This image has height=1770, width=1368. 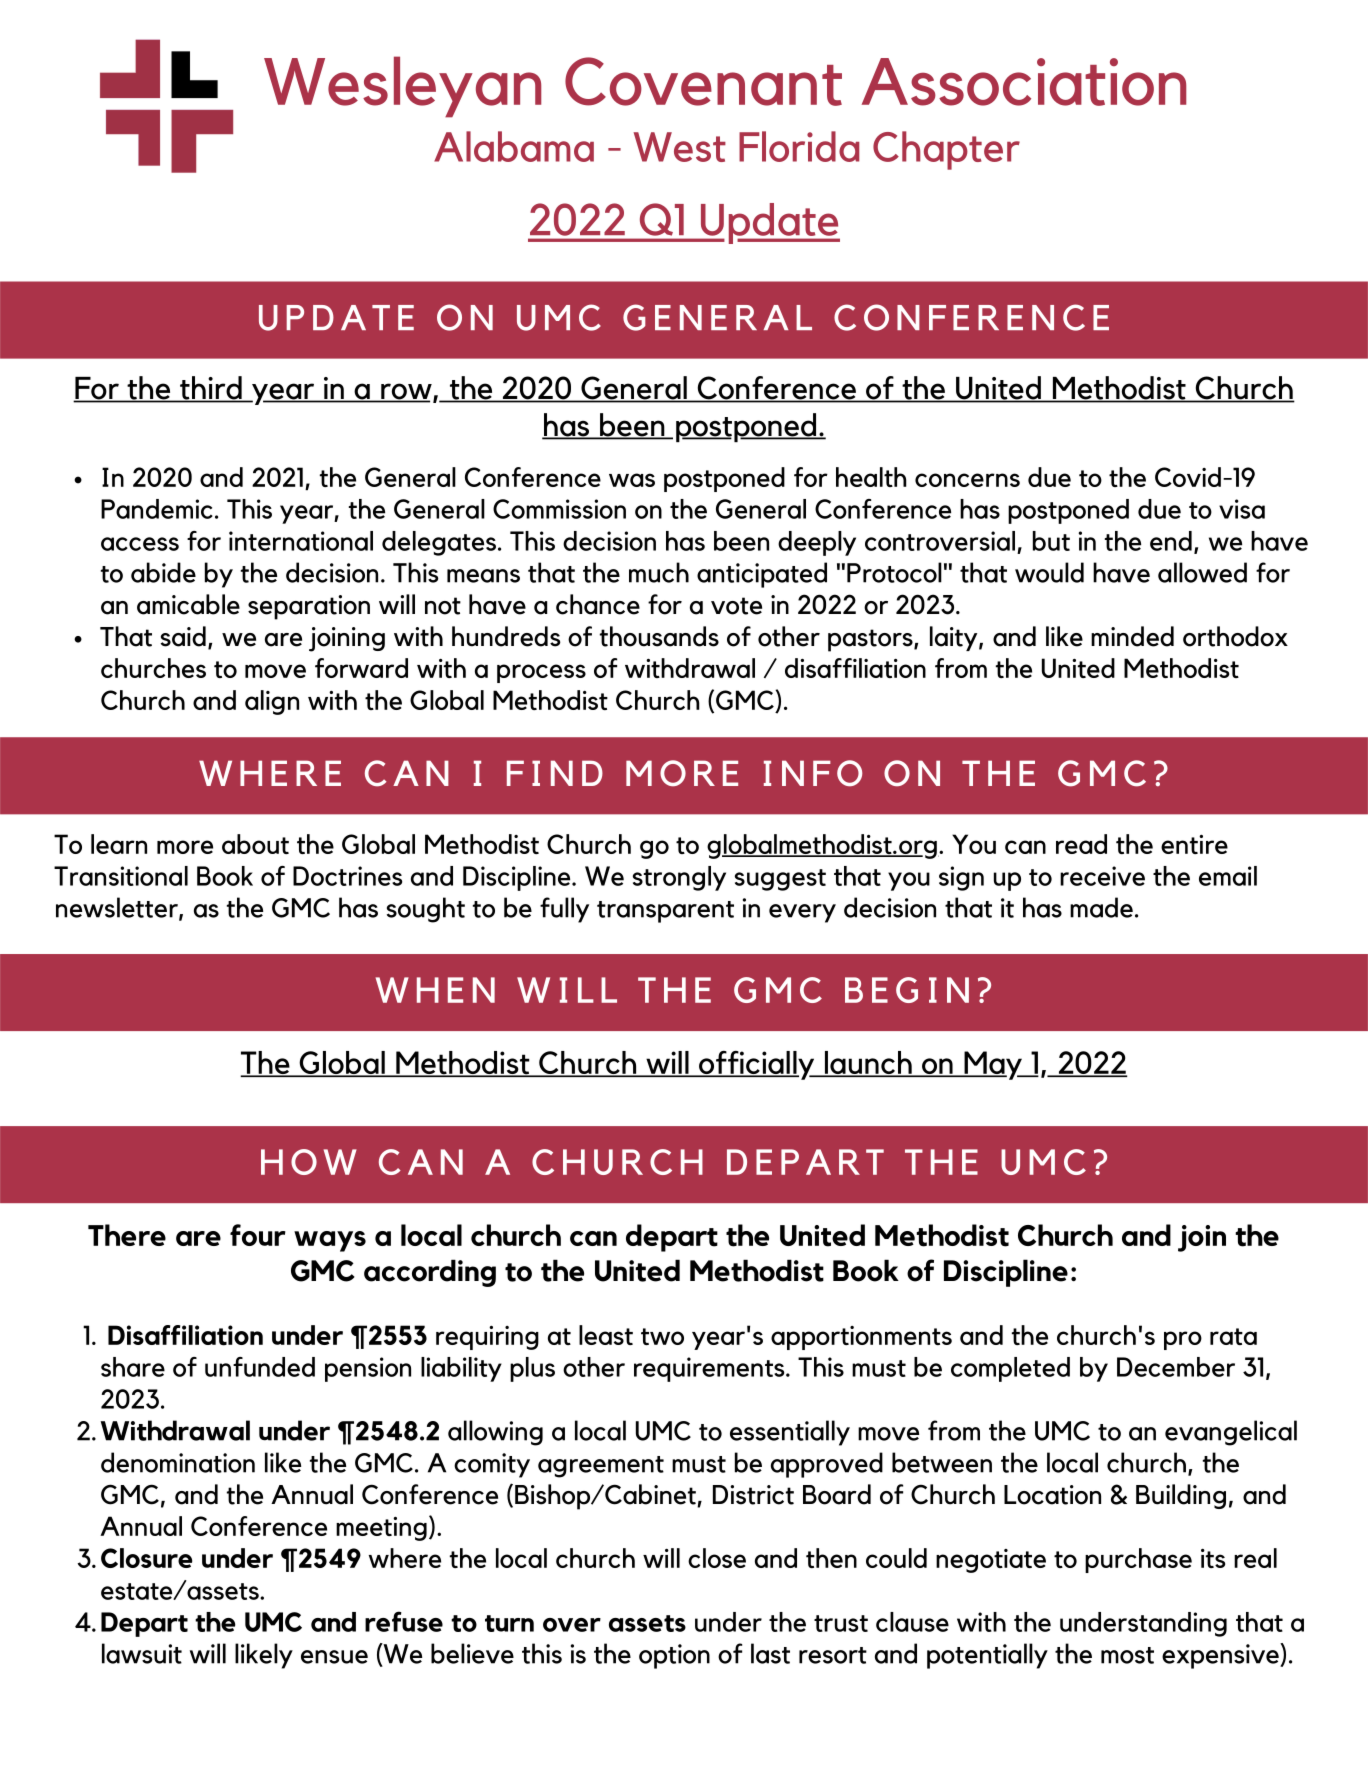 What do you see at coordinates (680, 147) in the image?
I see `West` at bounding box center [680, 147].
